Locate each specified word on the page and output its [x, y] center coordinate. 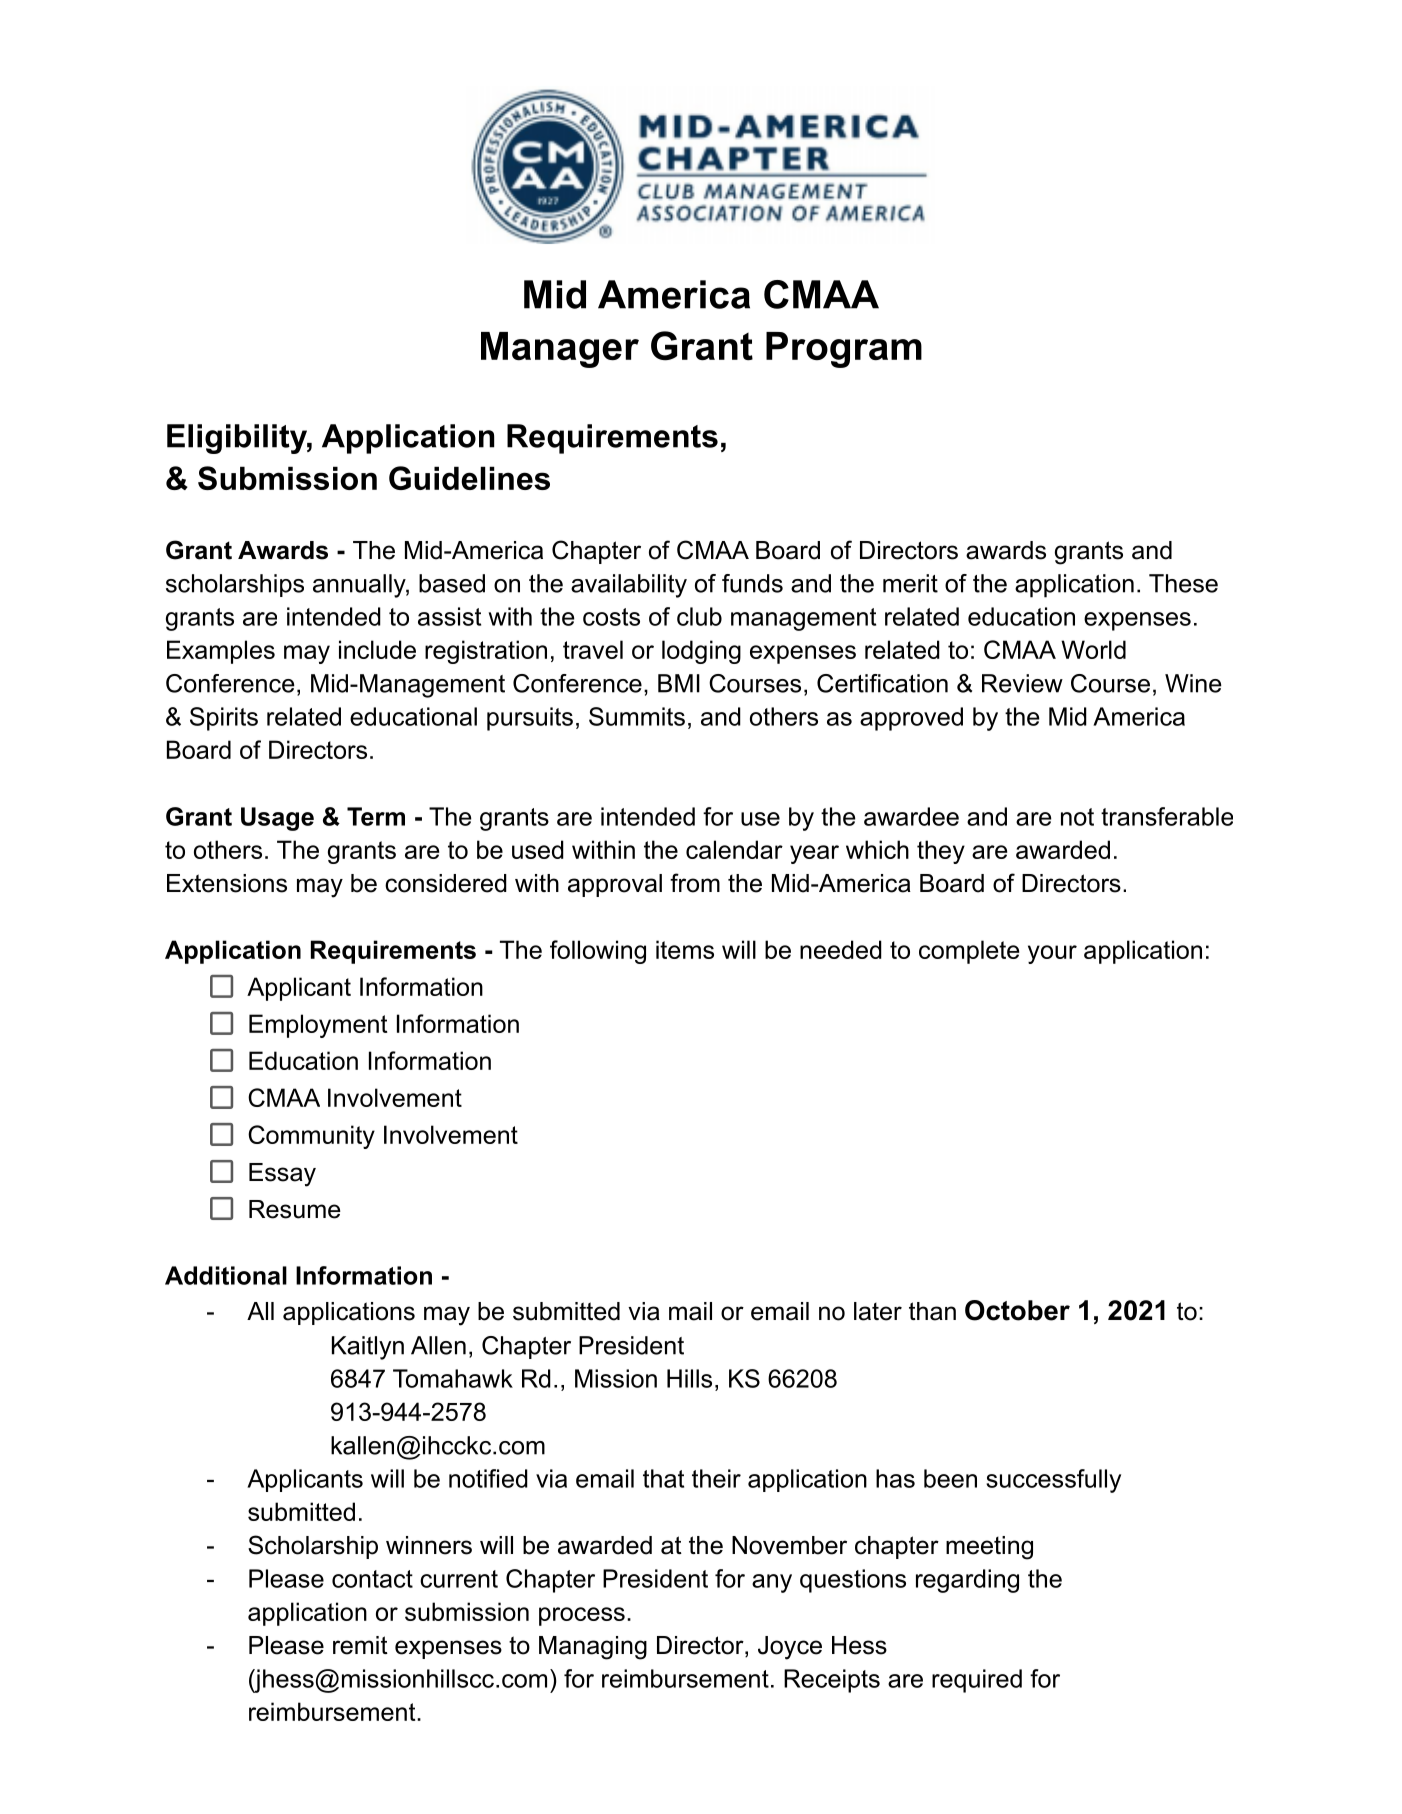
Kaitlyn [368, 1348]
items [685, 949]
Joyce [790, 1648]
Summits [637, 716]
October [1017, 1310]
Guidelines [469, 478]
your [1052, 954]
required [977, 1681]
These [1183, 583]
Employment [318, 1026]
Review [1022, 683]
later [878, 1311]
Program [844, 350]
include [377, 649]
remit [360, 1645]
